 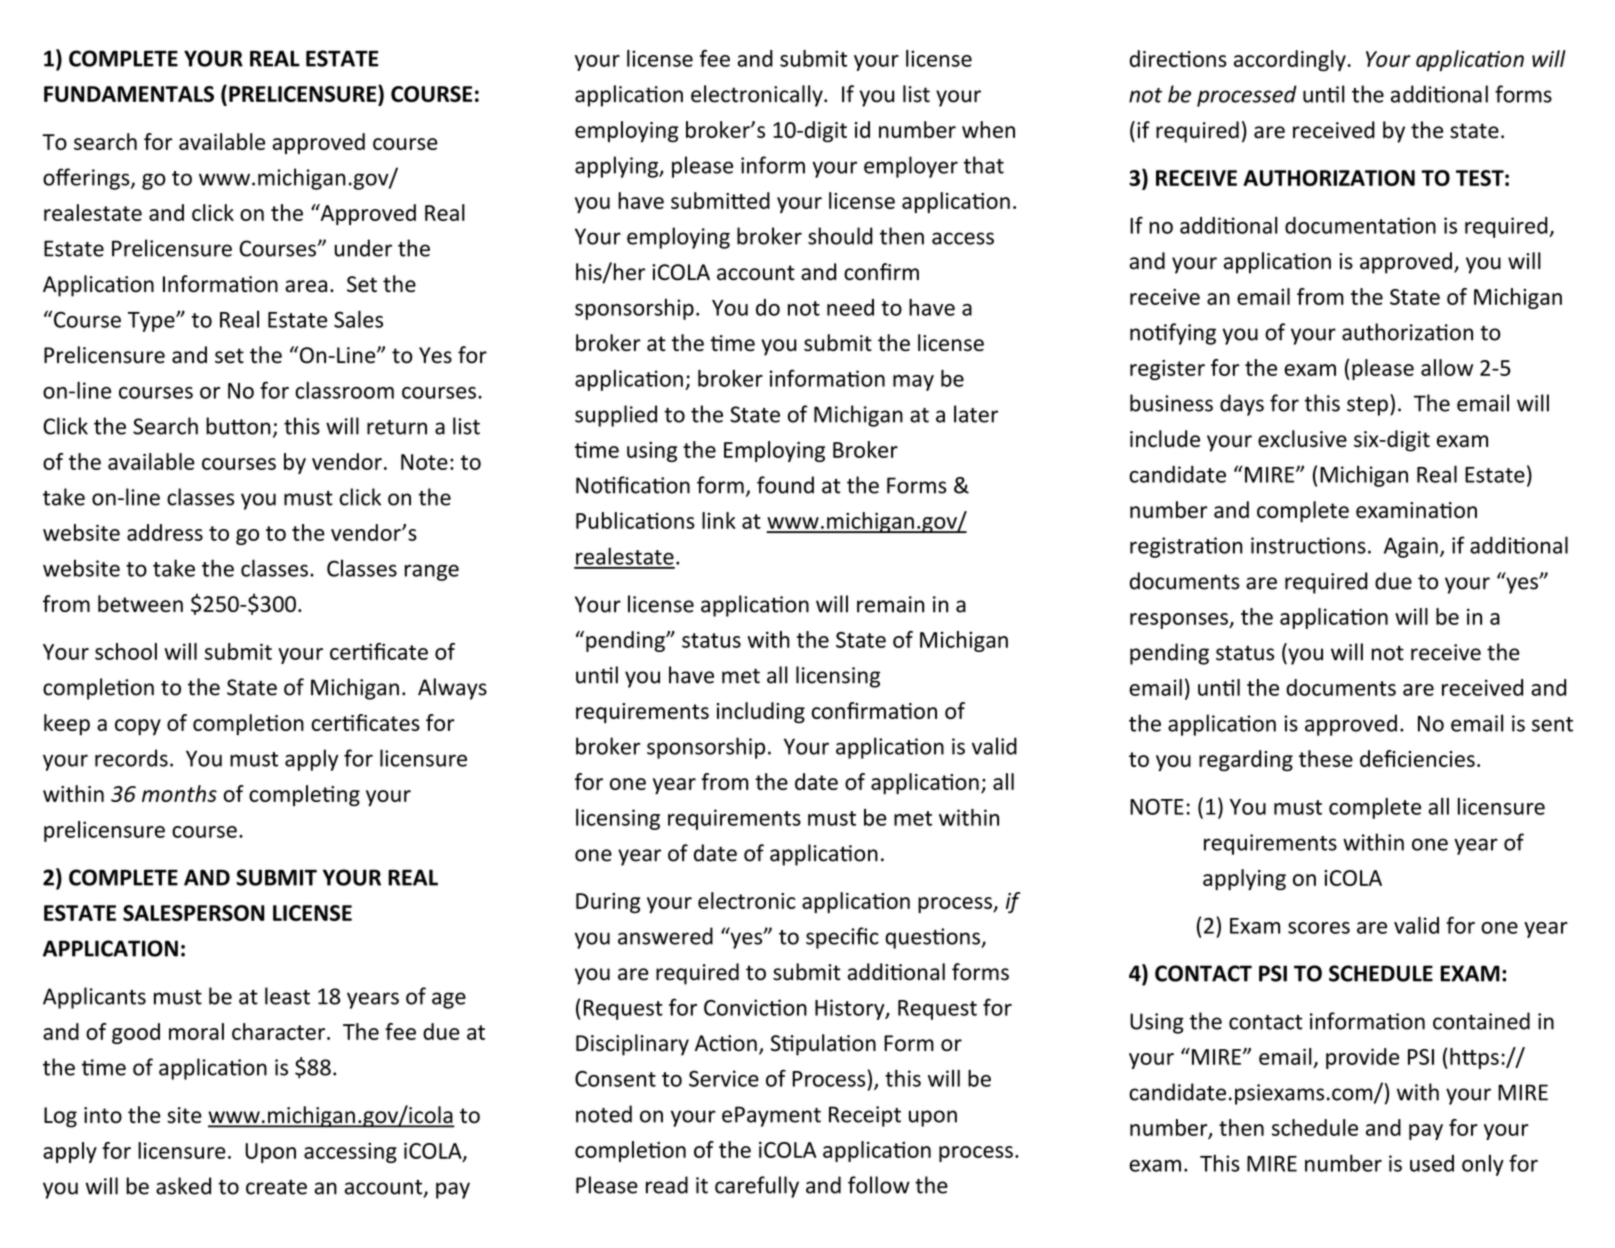 What do you see at coordinates (1290, 60) in the screenshot?
I see `accordingly` at bounding box center [1290, 60].
